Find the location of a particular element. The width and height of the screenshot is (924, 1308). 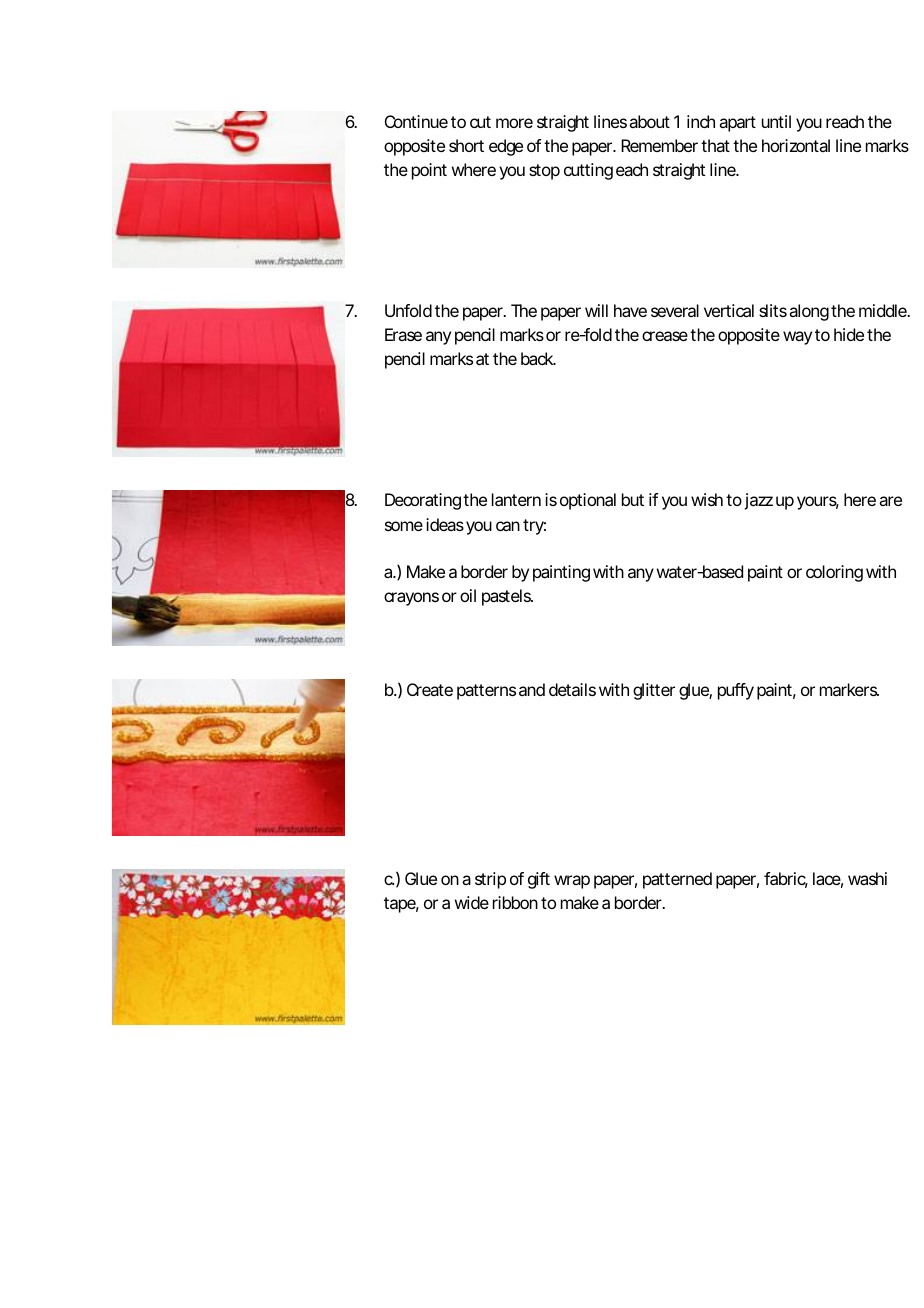

yours is located at coordinates (818, 503).
